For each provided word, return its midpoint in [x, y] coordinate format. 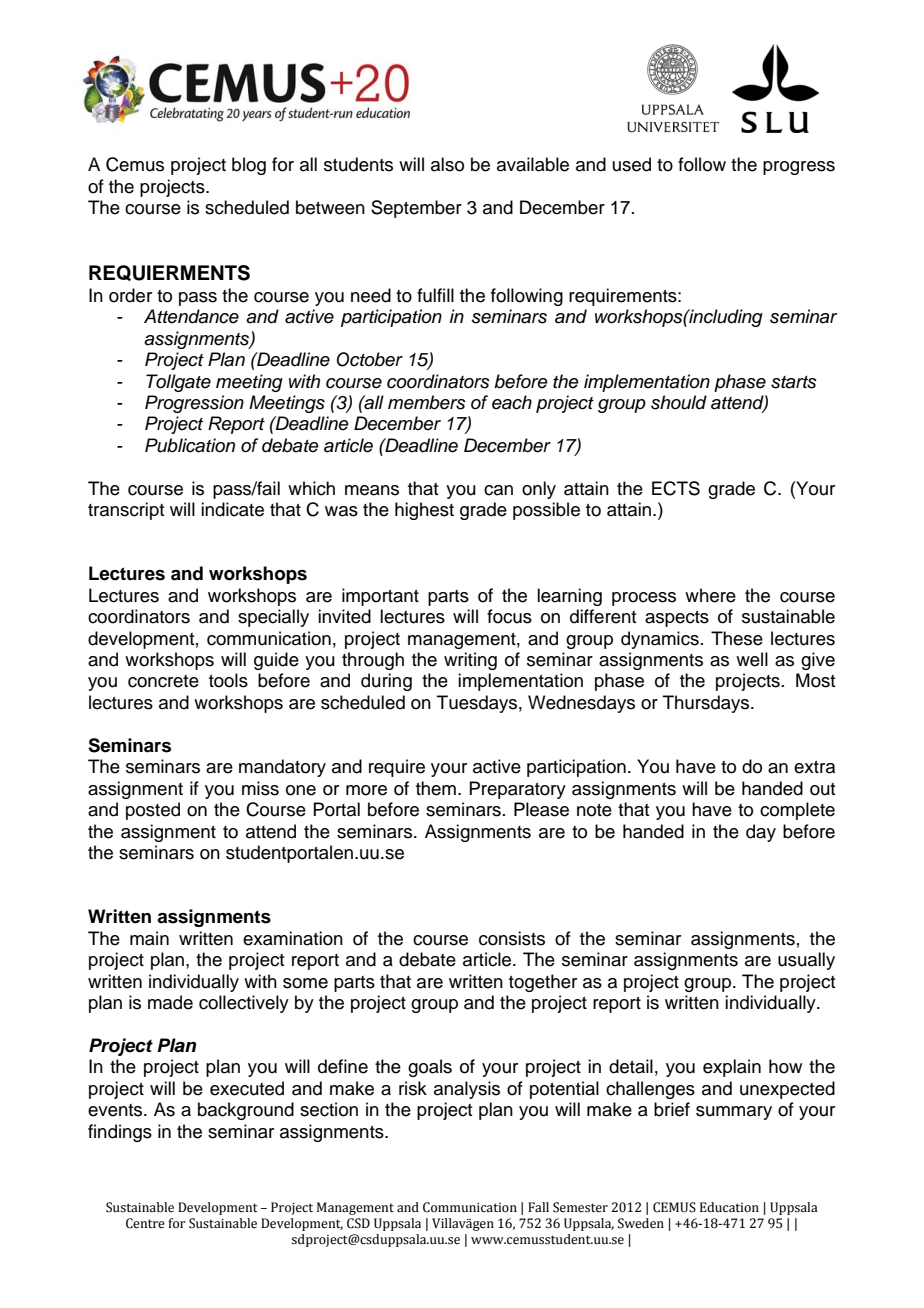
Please [541, 809]
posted [153, 811]
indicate [232, 509]
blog [249, 166]
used [632, 164]
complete [797, 811]
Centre [145, 1223]
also [447, 164]
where [710, 595]
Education [729, 1207]
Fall [538, 1207]
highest [424, 511]
